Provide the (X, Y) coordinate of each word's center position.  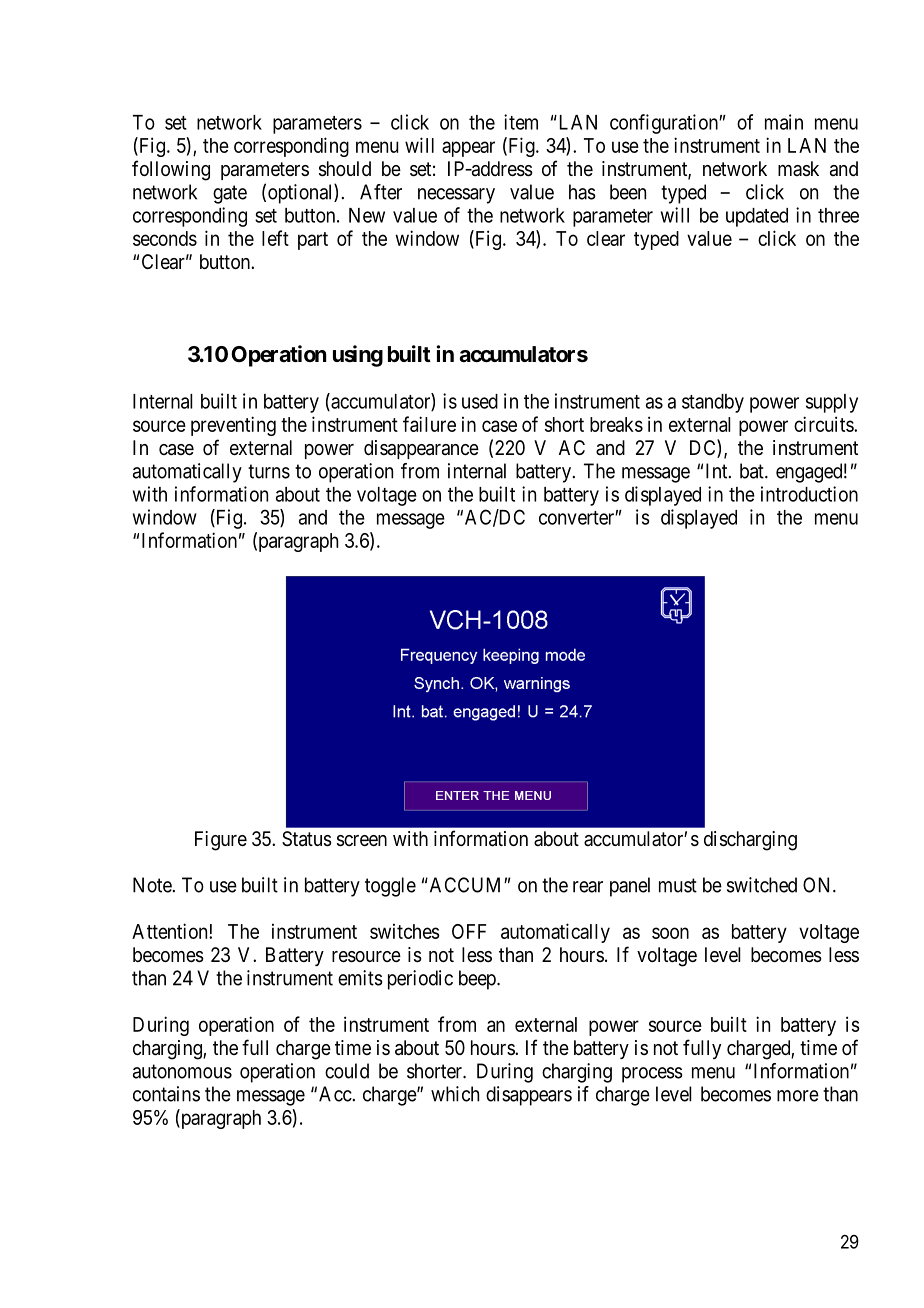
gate (230, 194)
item (521, 122)
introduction (809, 494)
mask (798, 169)
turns (269, 471)
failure (429, 424)
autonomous (182, 1071)
